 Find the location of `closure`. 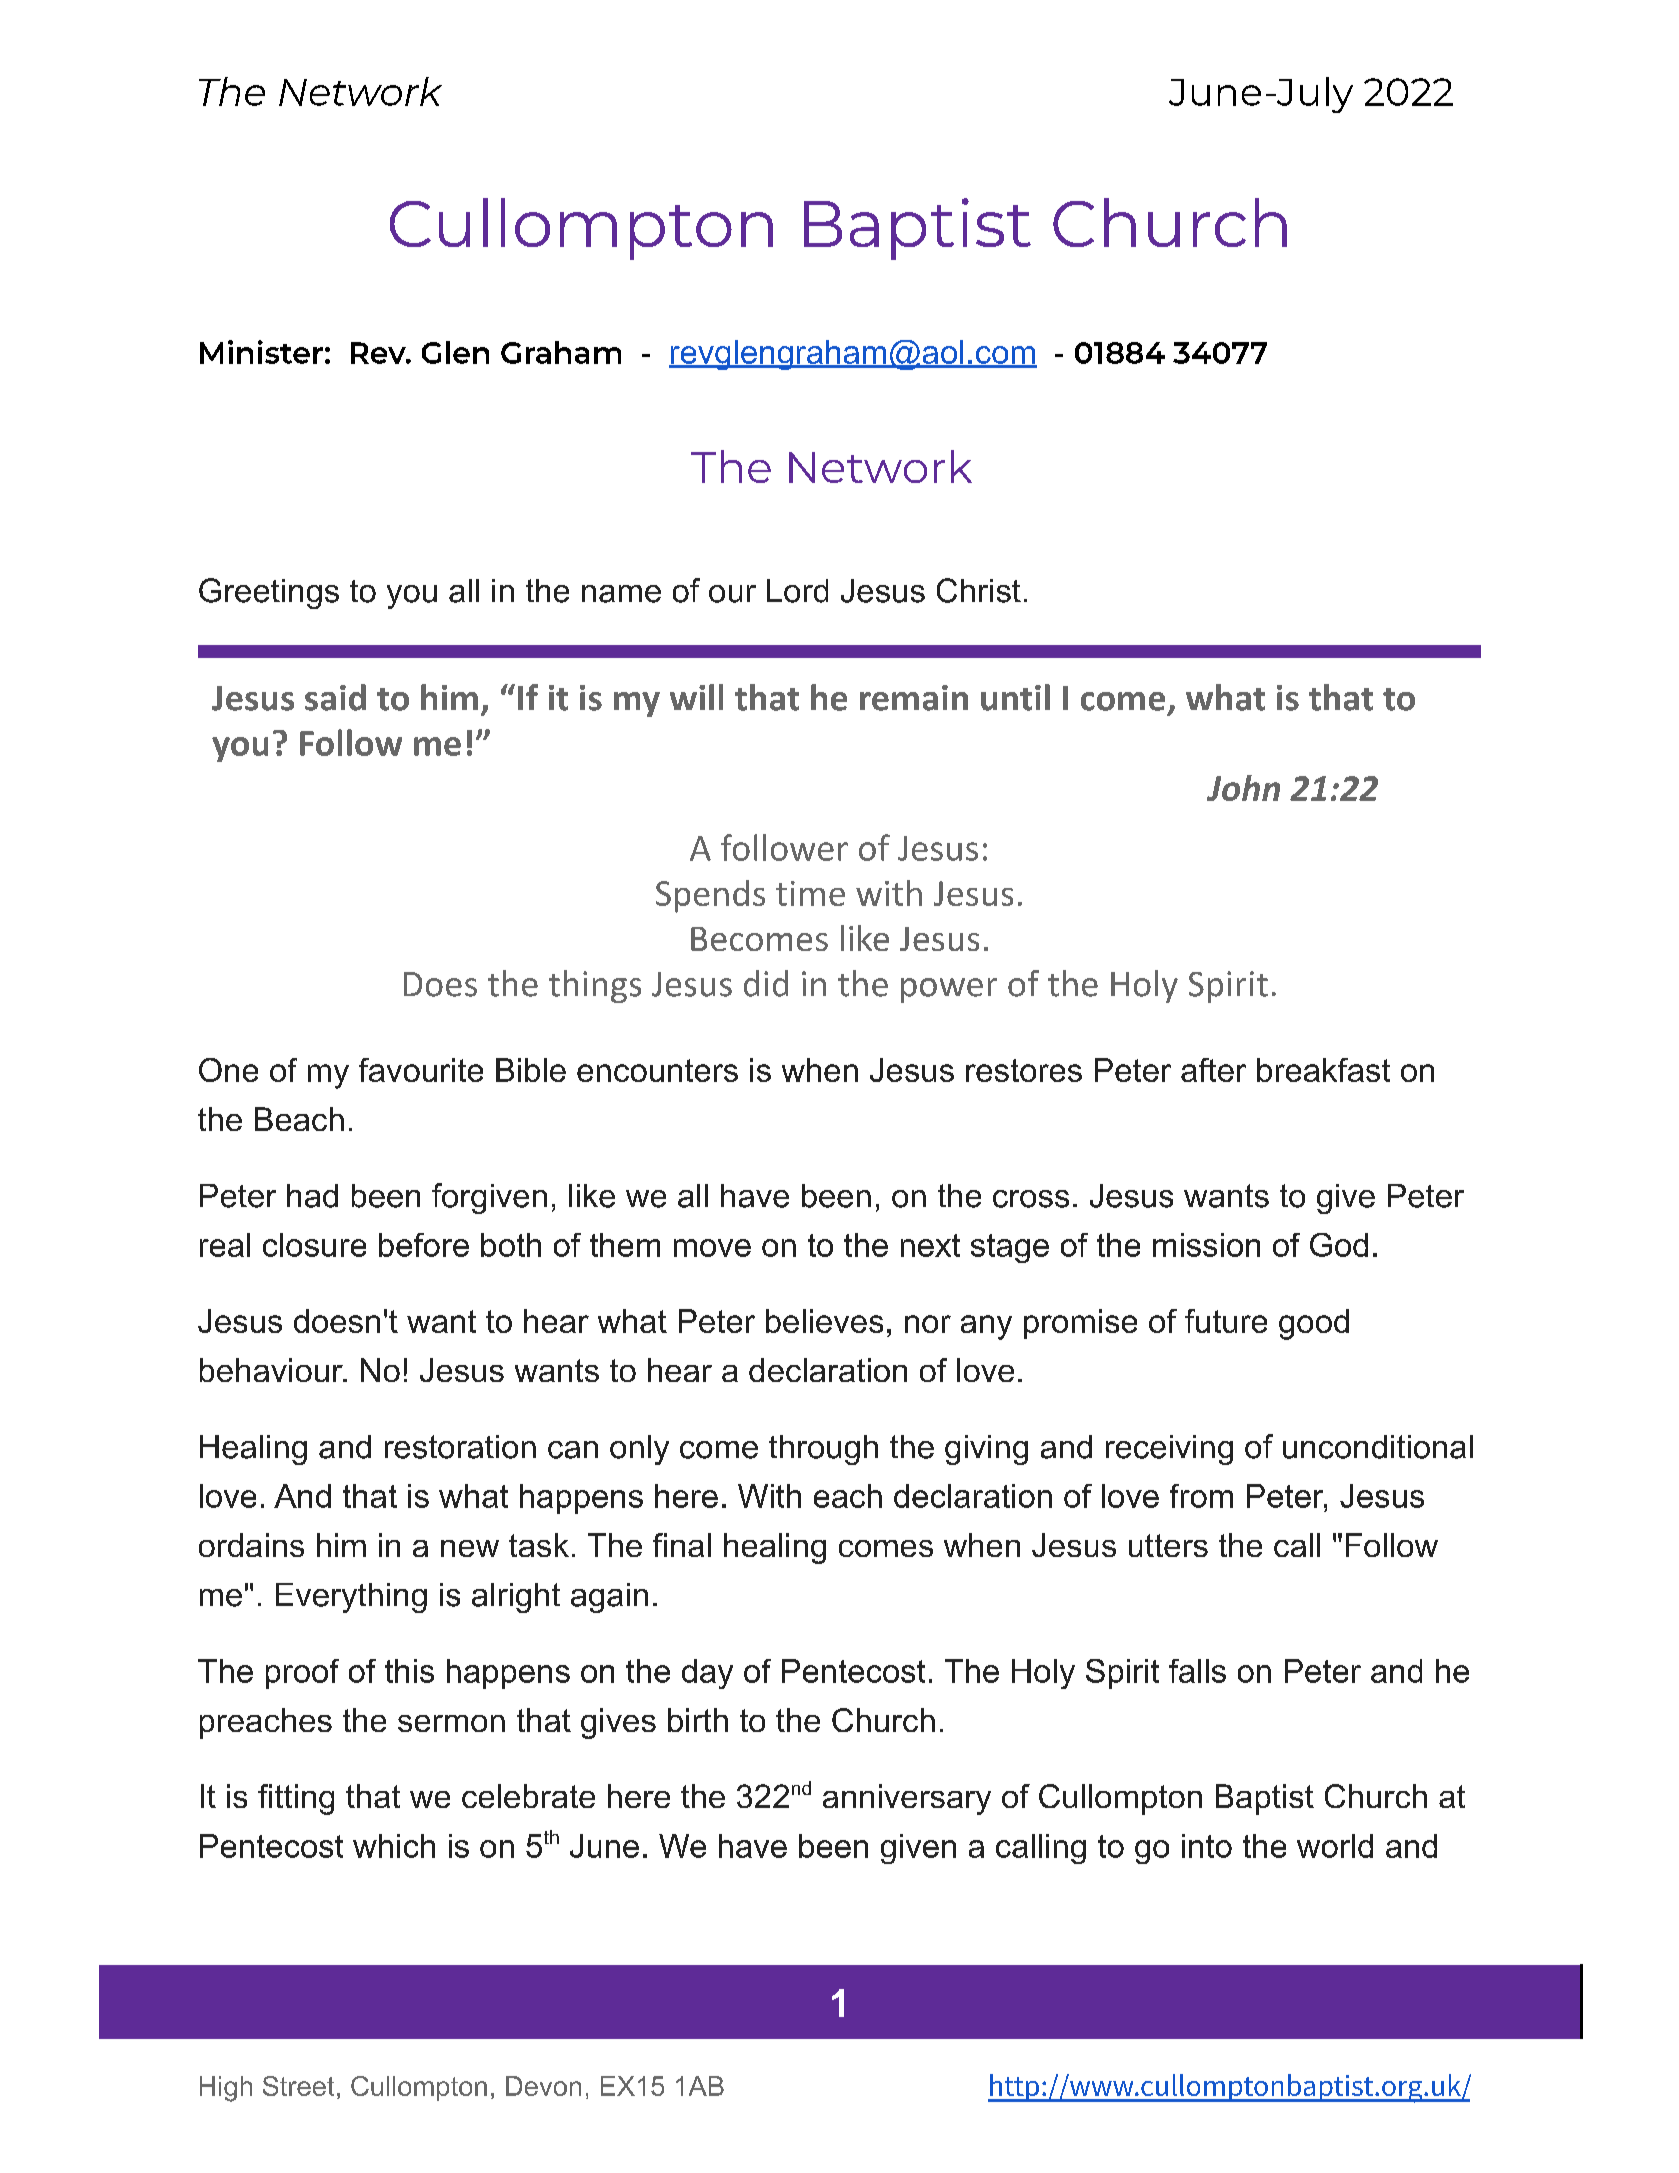

closure is located at coordinates (314, 1245).
